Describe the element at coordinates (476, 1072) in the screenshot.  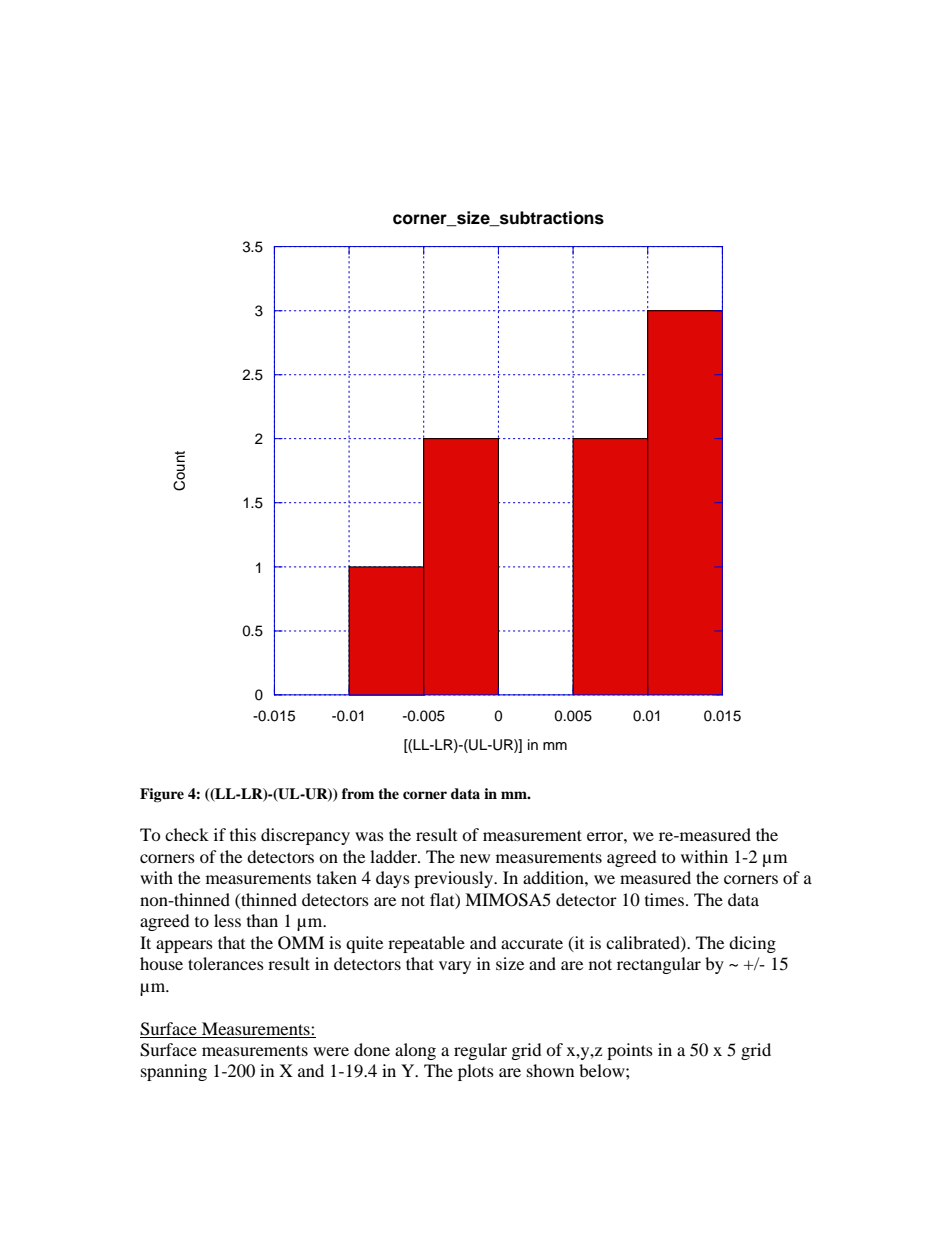
I see `plots` at that location.
